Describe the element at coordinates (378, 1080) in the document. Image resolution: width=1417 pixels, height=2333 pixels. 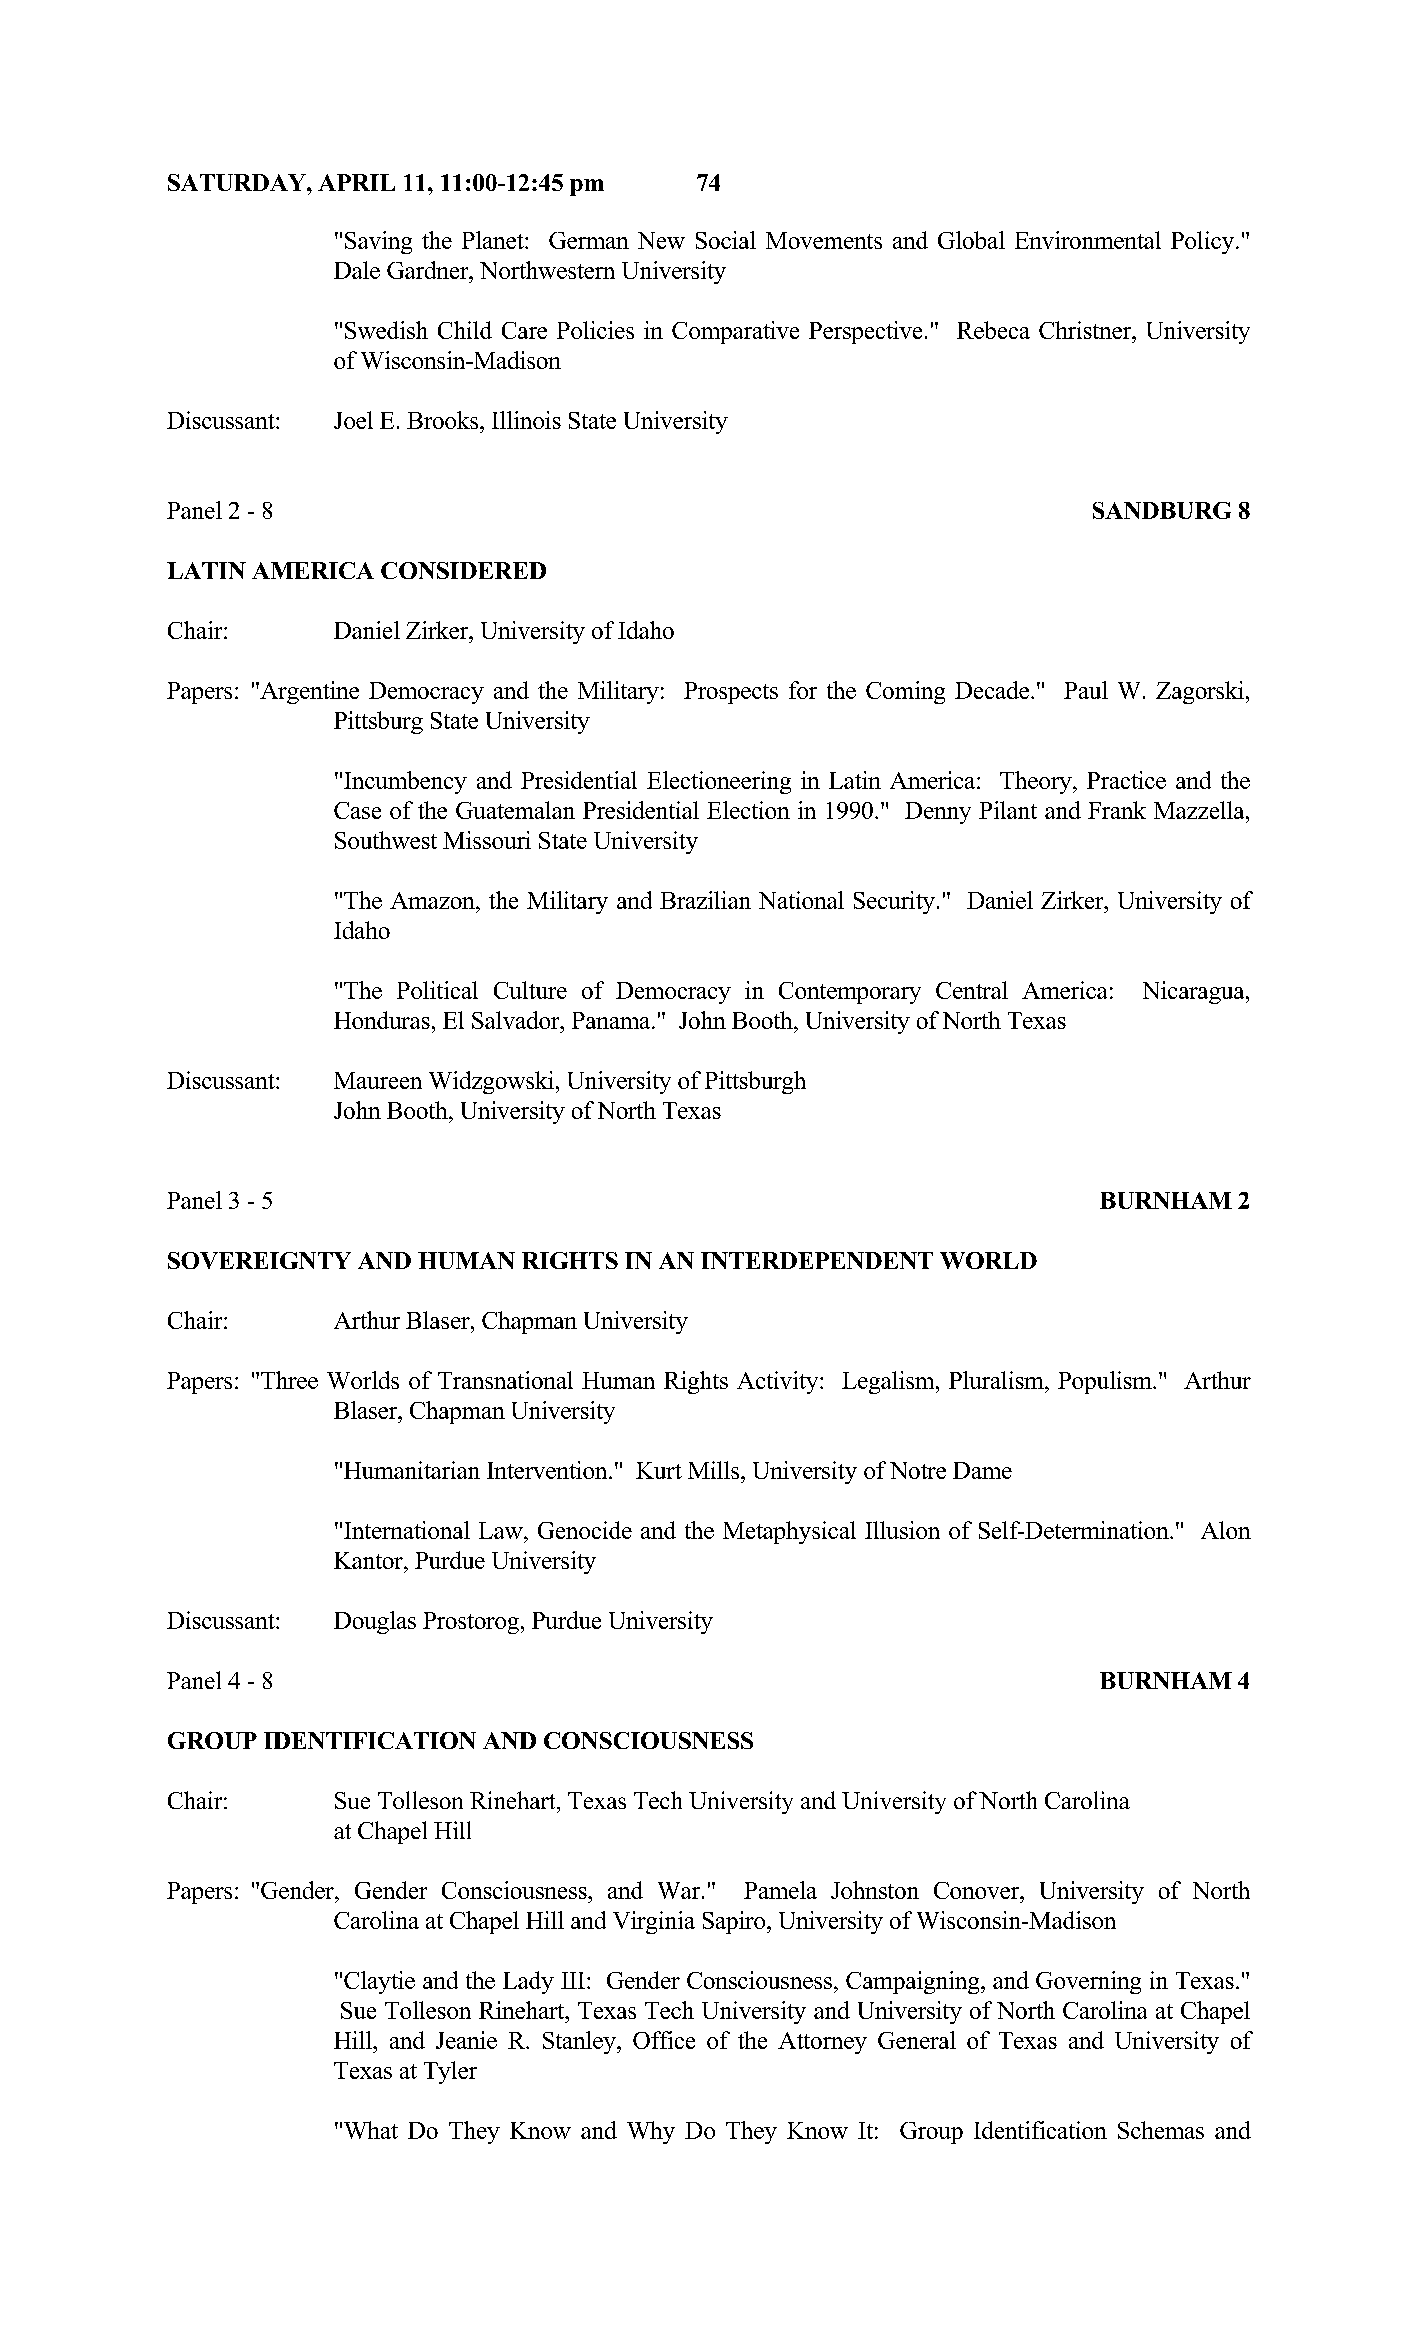
I see `Maureen` at that location.
